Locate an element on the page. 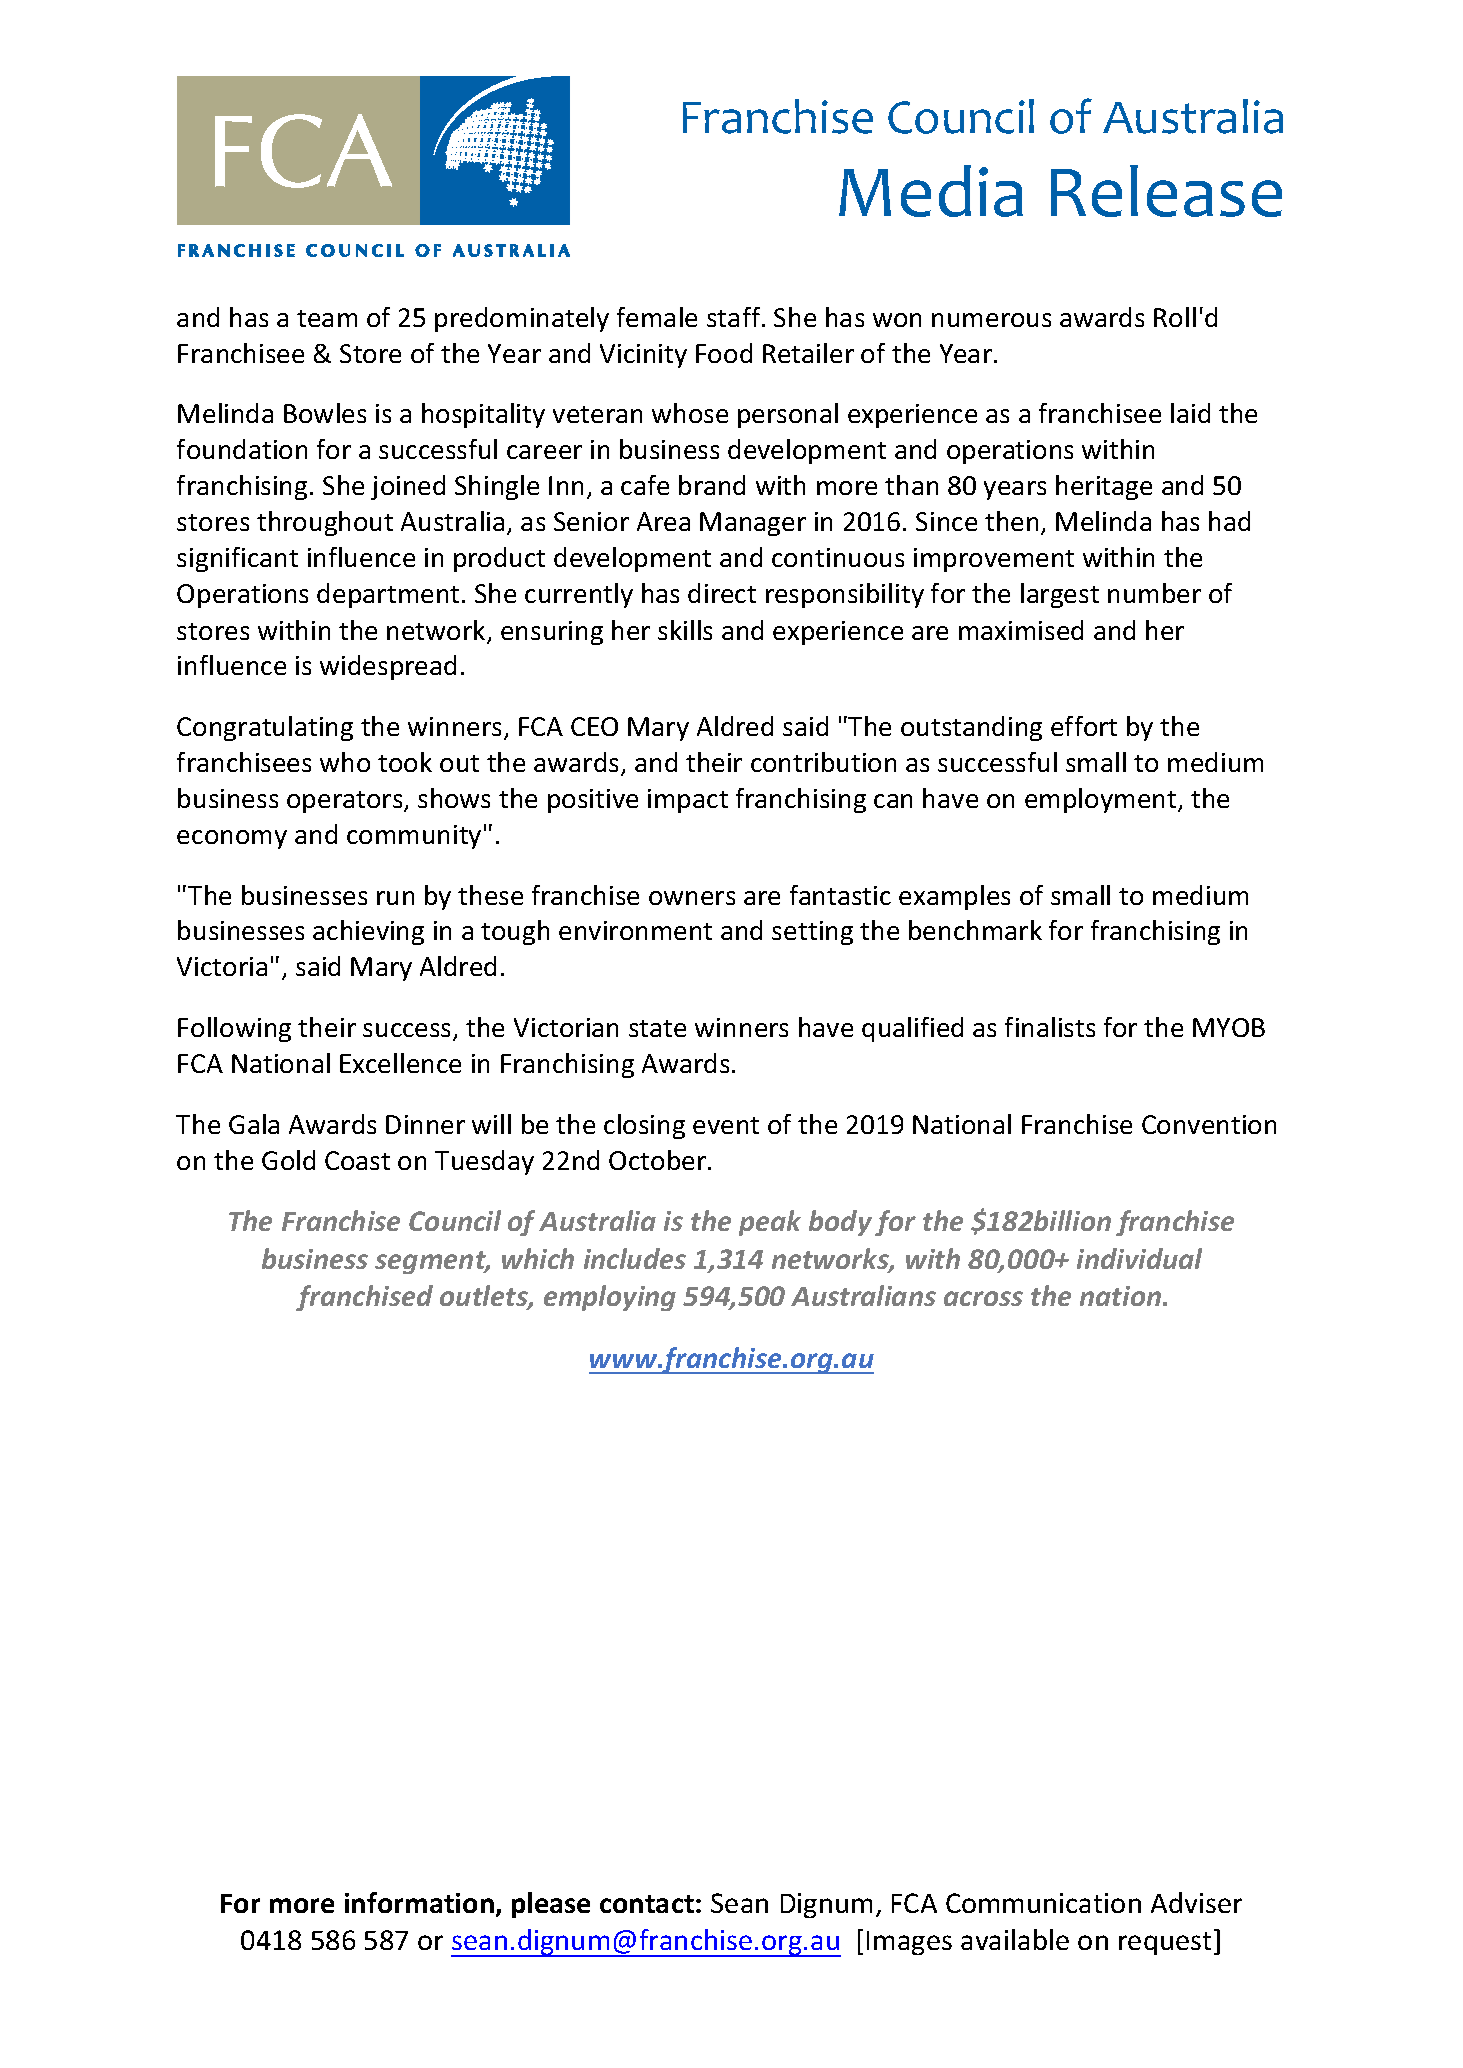 The image size is (1463, 2068). information is located at coordinates (419, 1902).
